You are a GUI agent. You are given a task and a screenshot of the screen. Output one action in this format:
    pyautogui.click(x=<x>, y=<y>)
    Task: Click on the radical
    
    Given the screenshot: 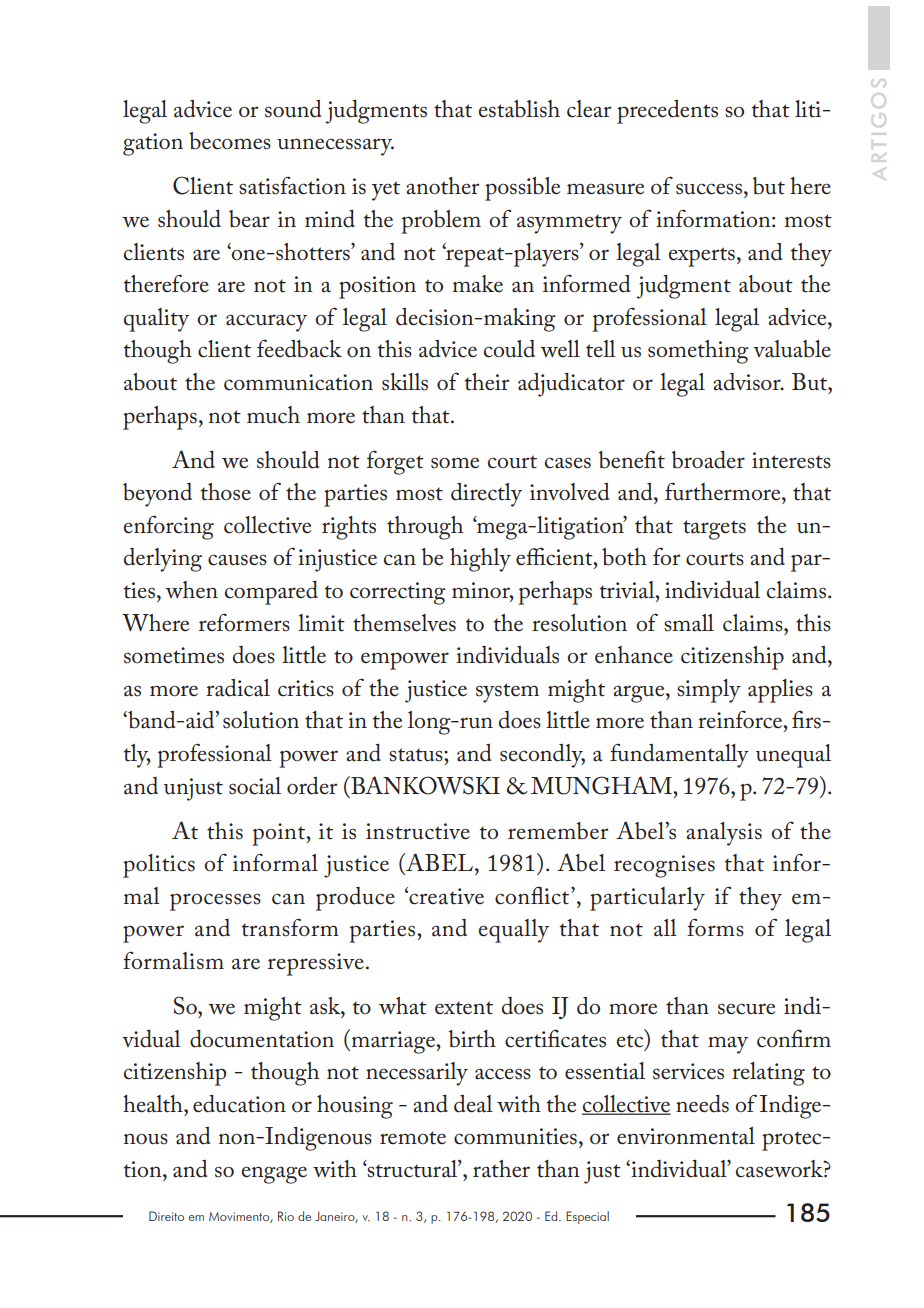 What is the action you would take?
    pyautogui.click(x=238, y=688)
